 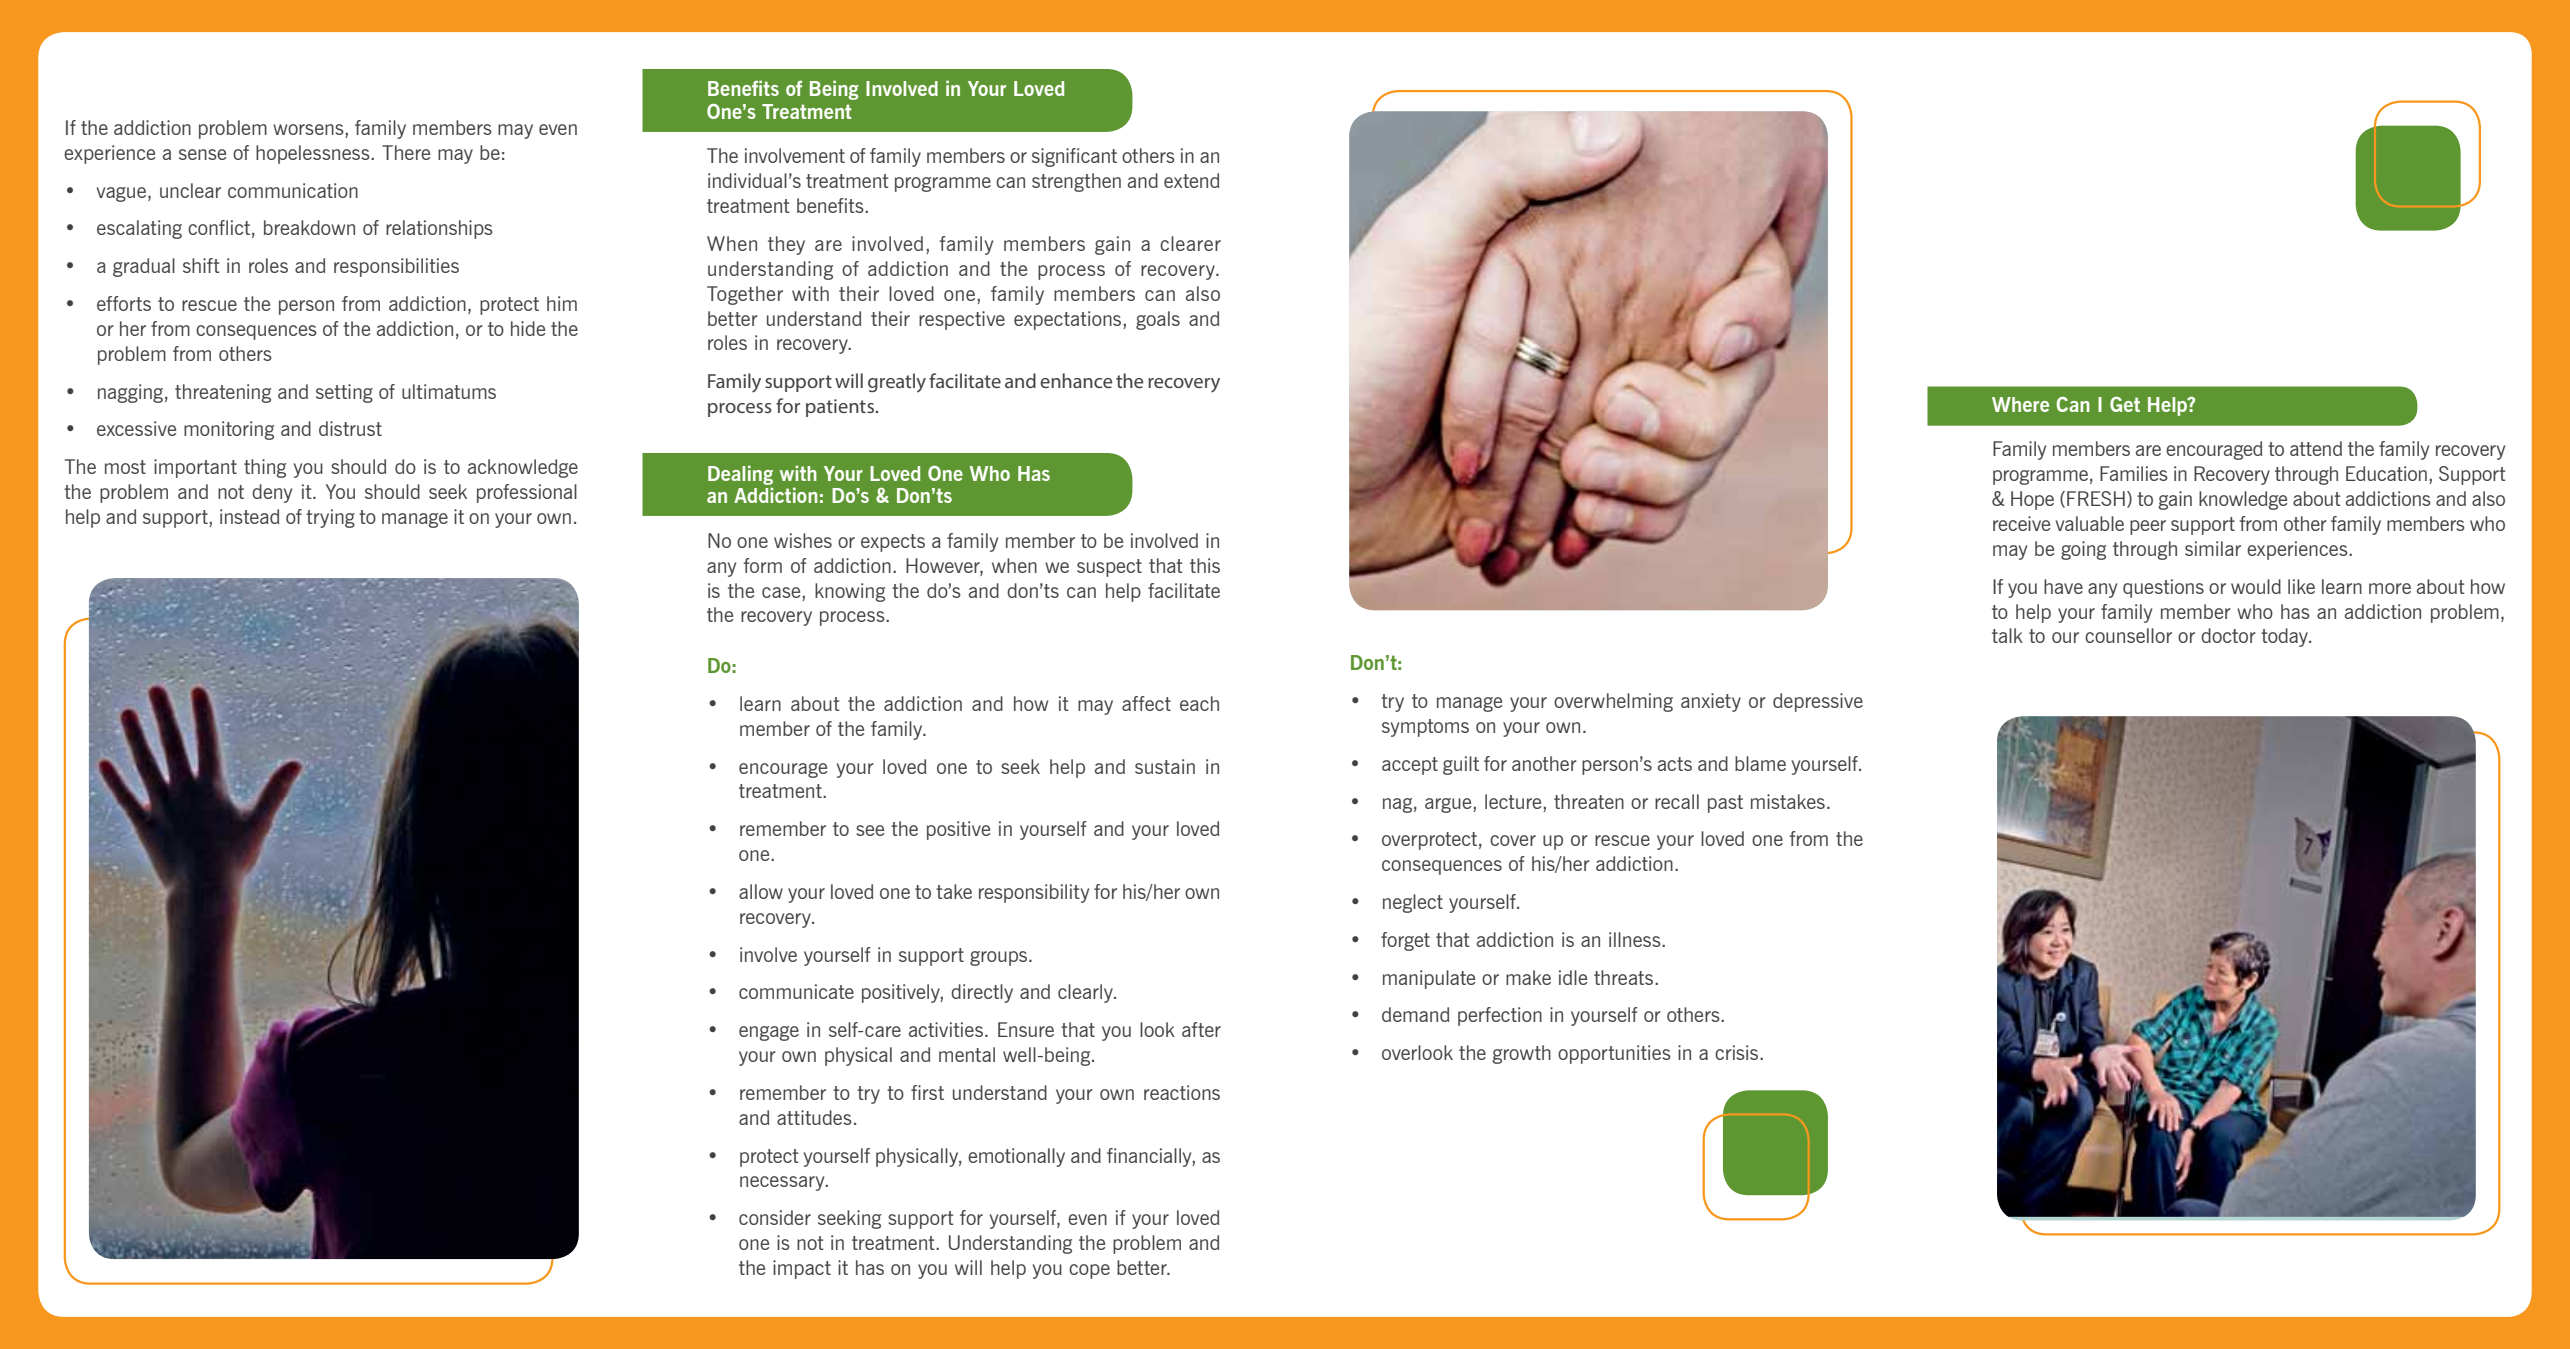 What do you see at coordinates (781, 592) in the page?
I see `case` at bounding box center [781, 592].
